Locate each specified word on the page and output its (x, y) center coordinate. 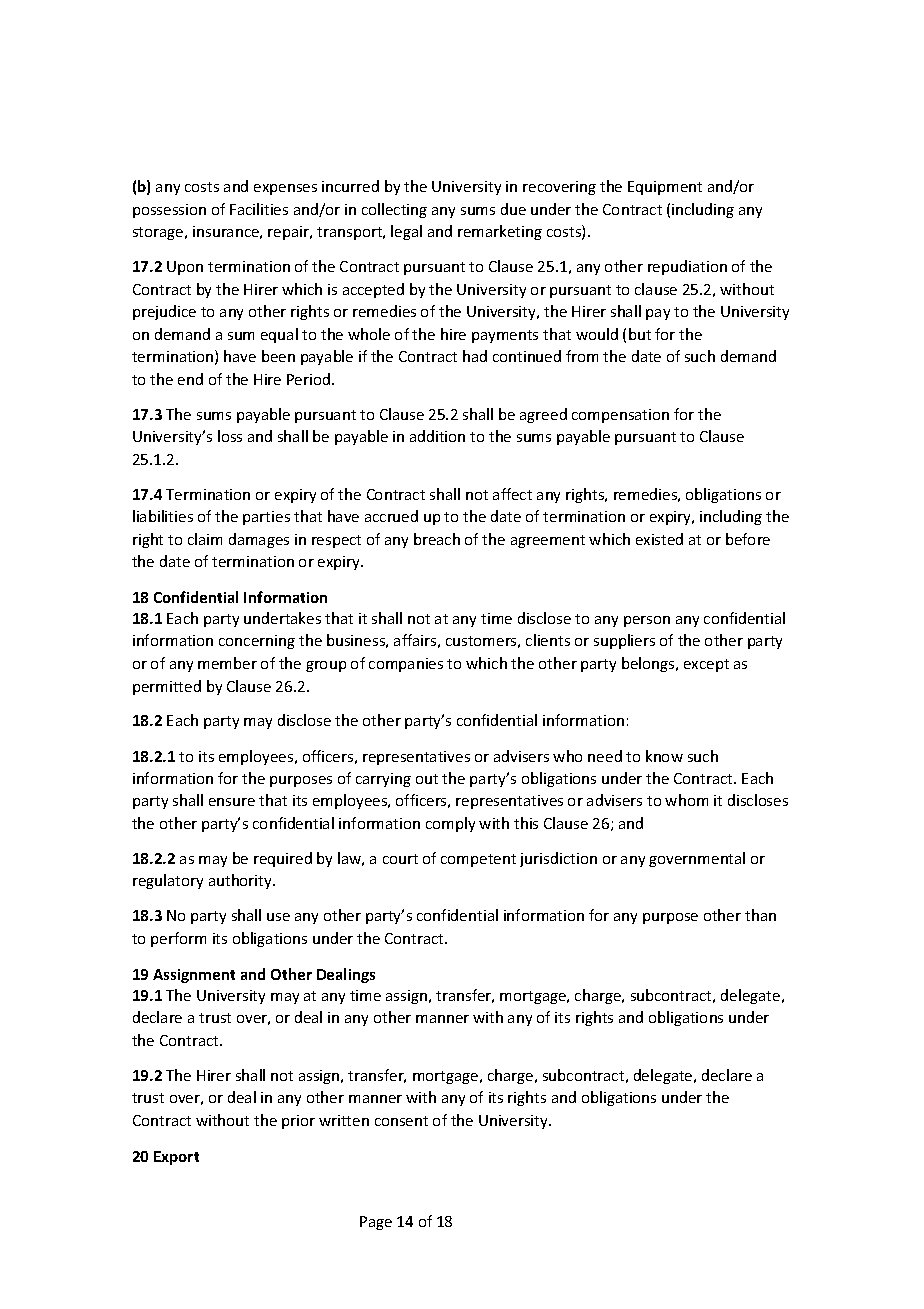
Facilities (259, 209)
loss (230, 436)
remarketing (500, 232)
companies (406, 665)
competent (478, 860)
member (227, 663)
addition (437, 436)
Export (176, 1158)
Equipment (665, 188)
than (760, 915)
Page (376, 1223)
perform (178, 939)
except (706, 665)
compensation (620, 416)
